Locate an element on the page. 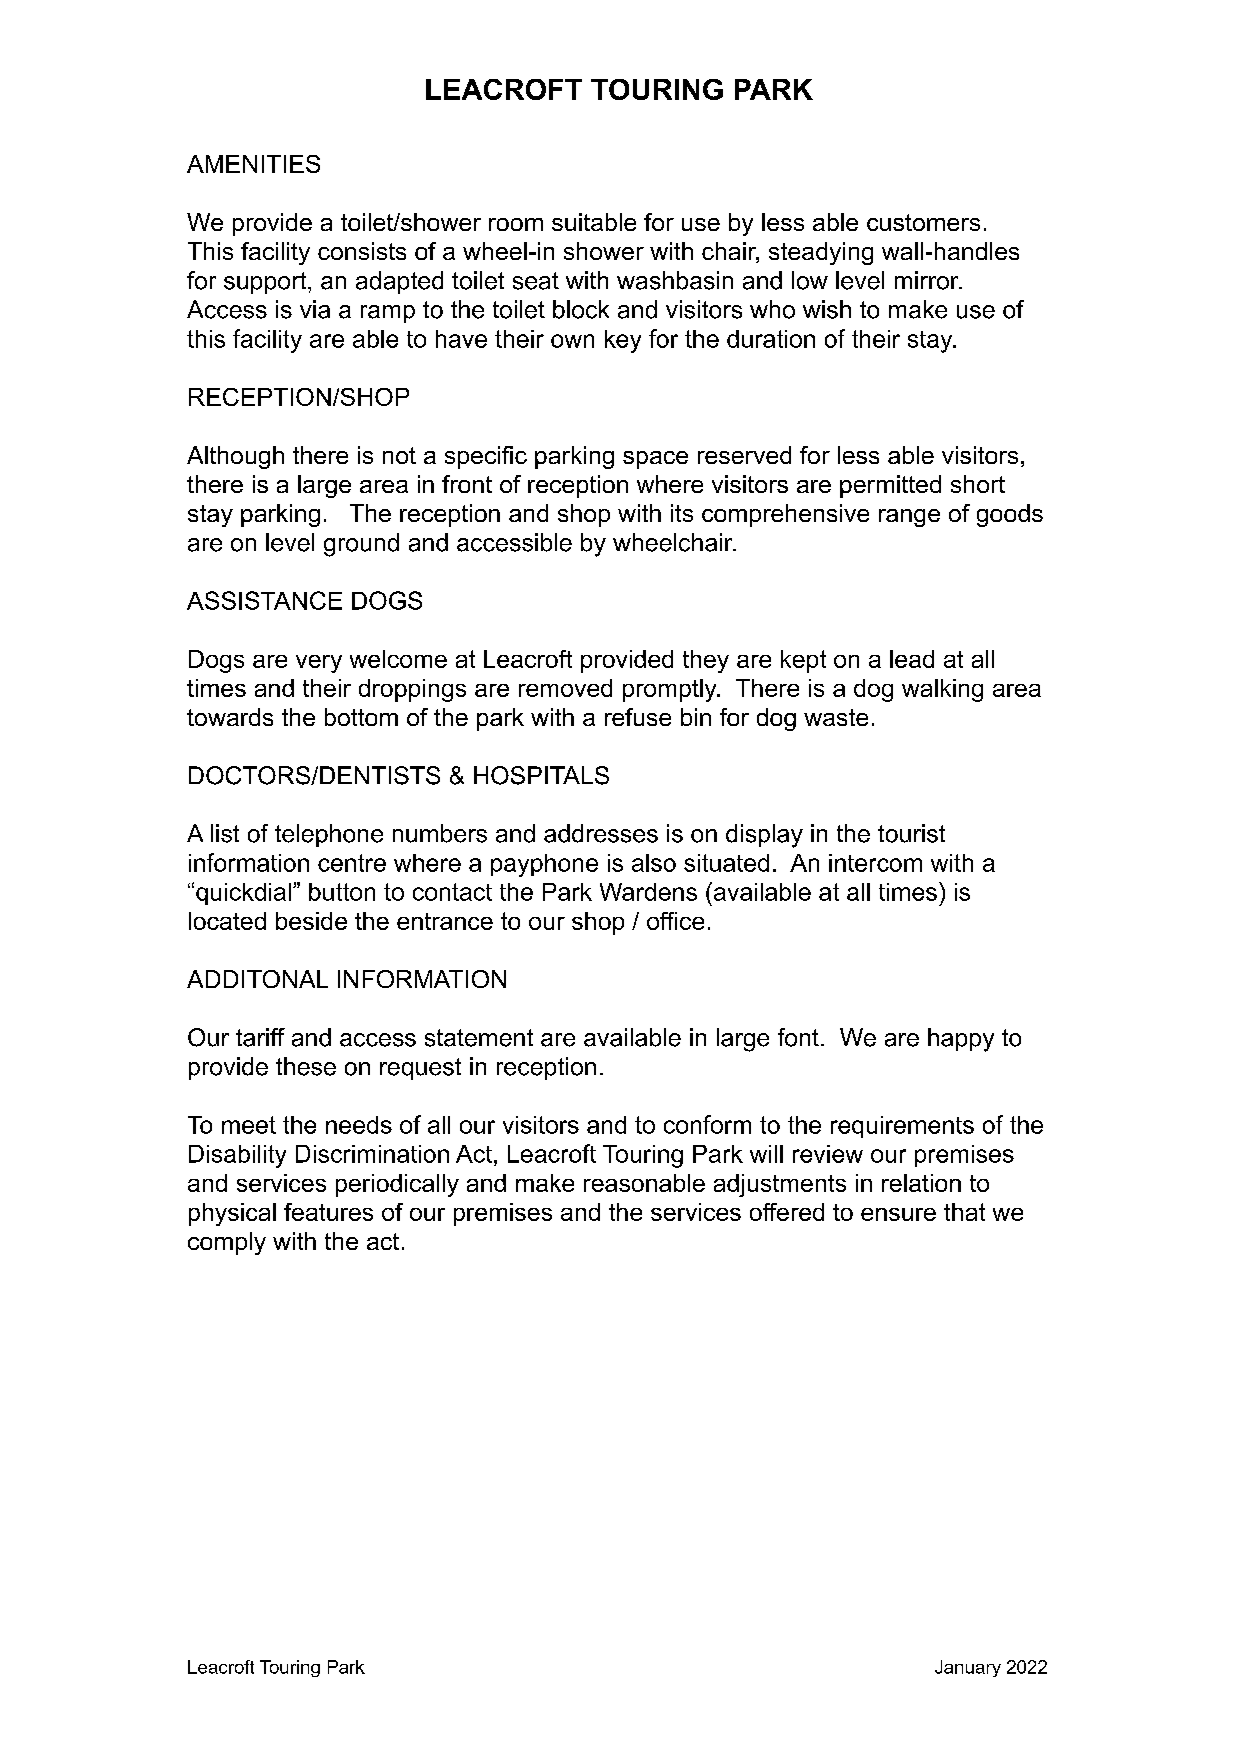 Image resolution: width=1237 pixels, height=1751 pixels. consists is located at coordinates (362, 251).
